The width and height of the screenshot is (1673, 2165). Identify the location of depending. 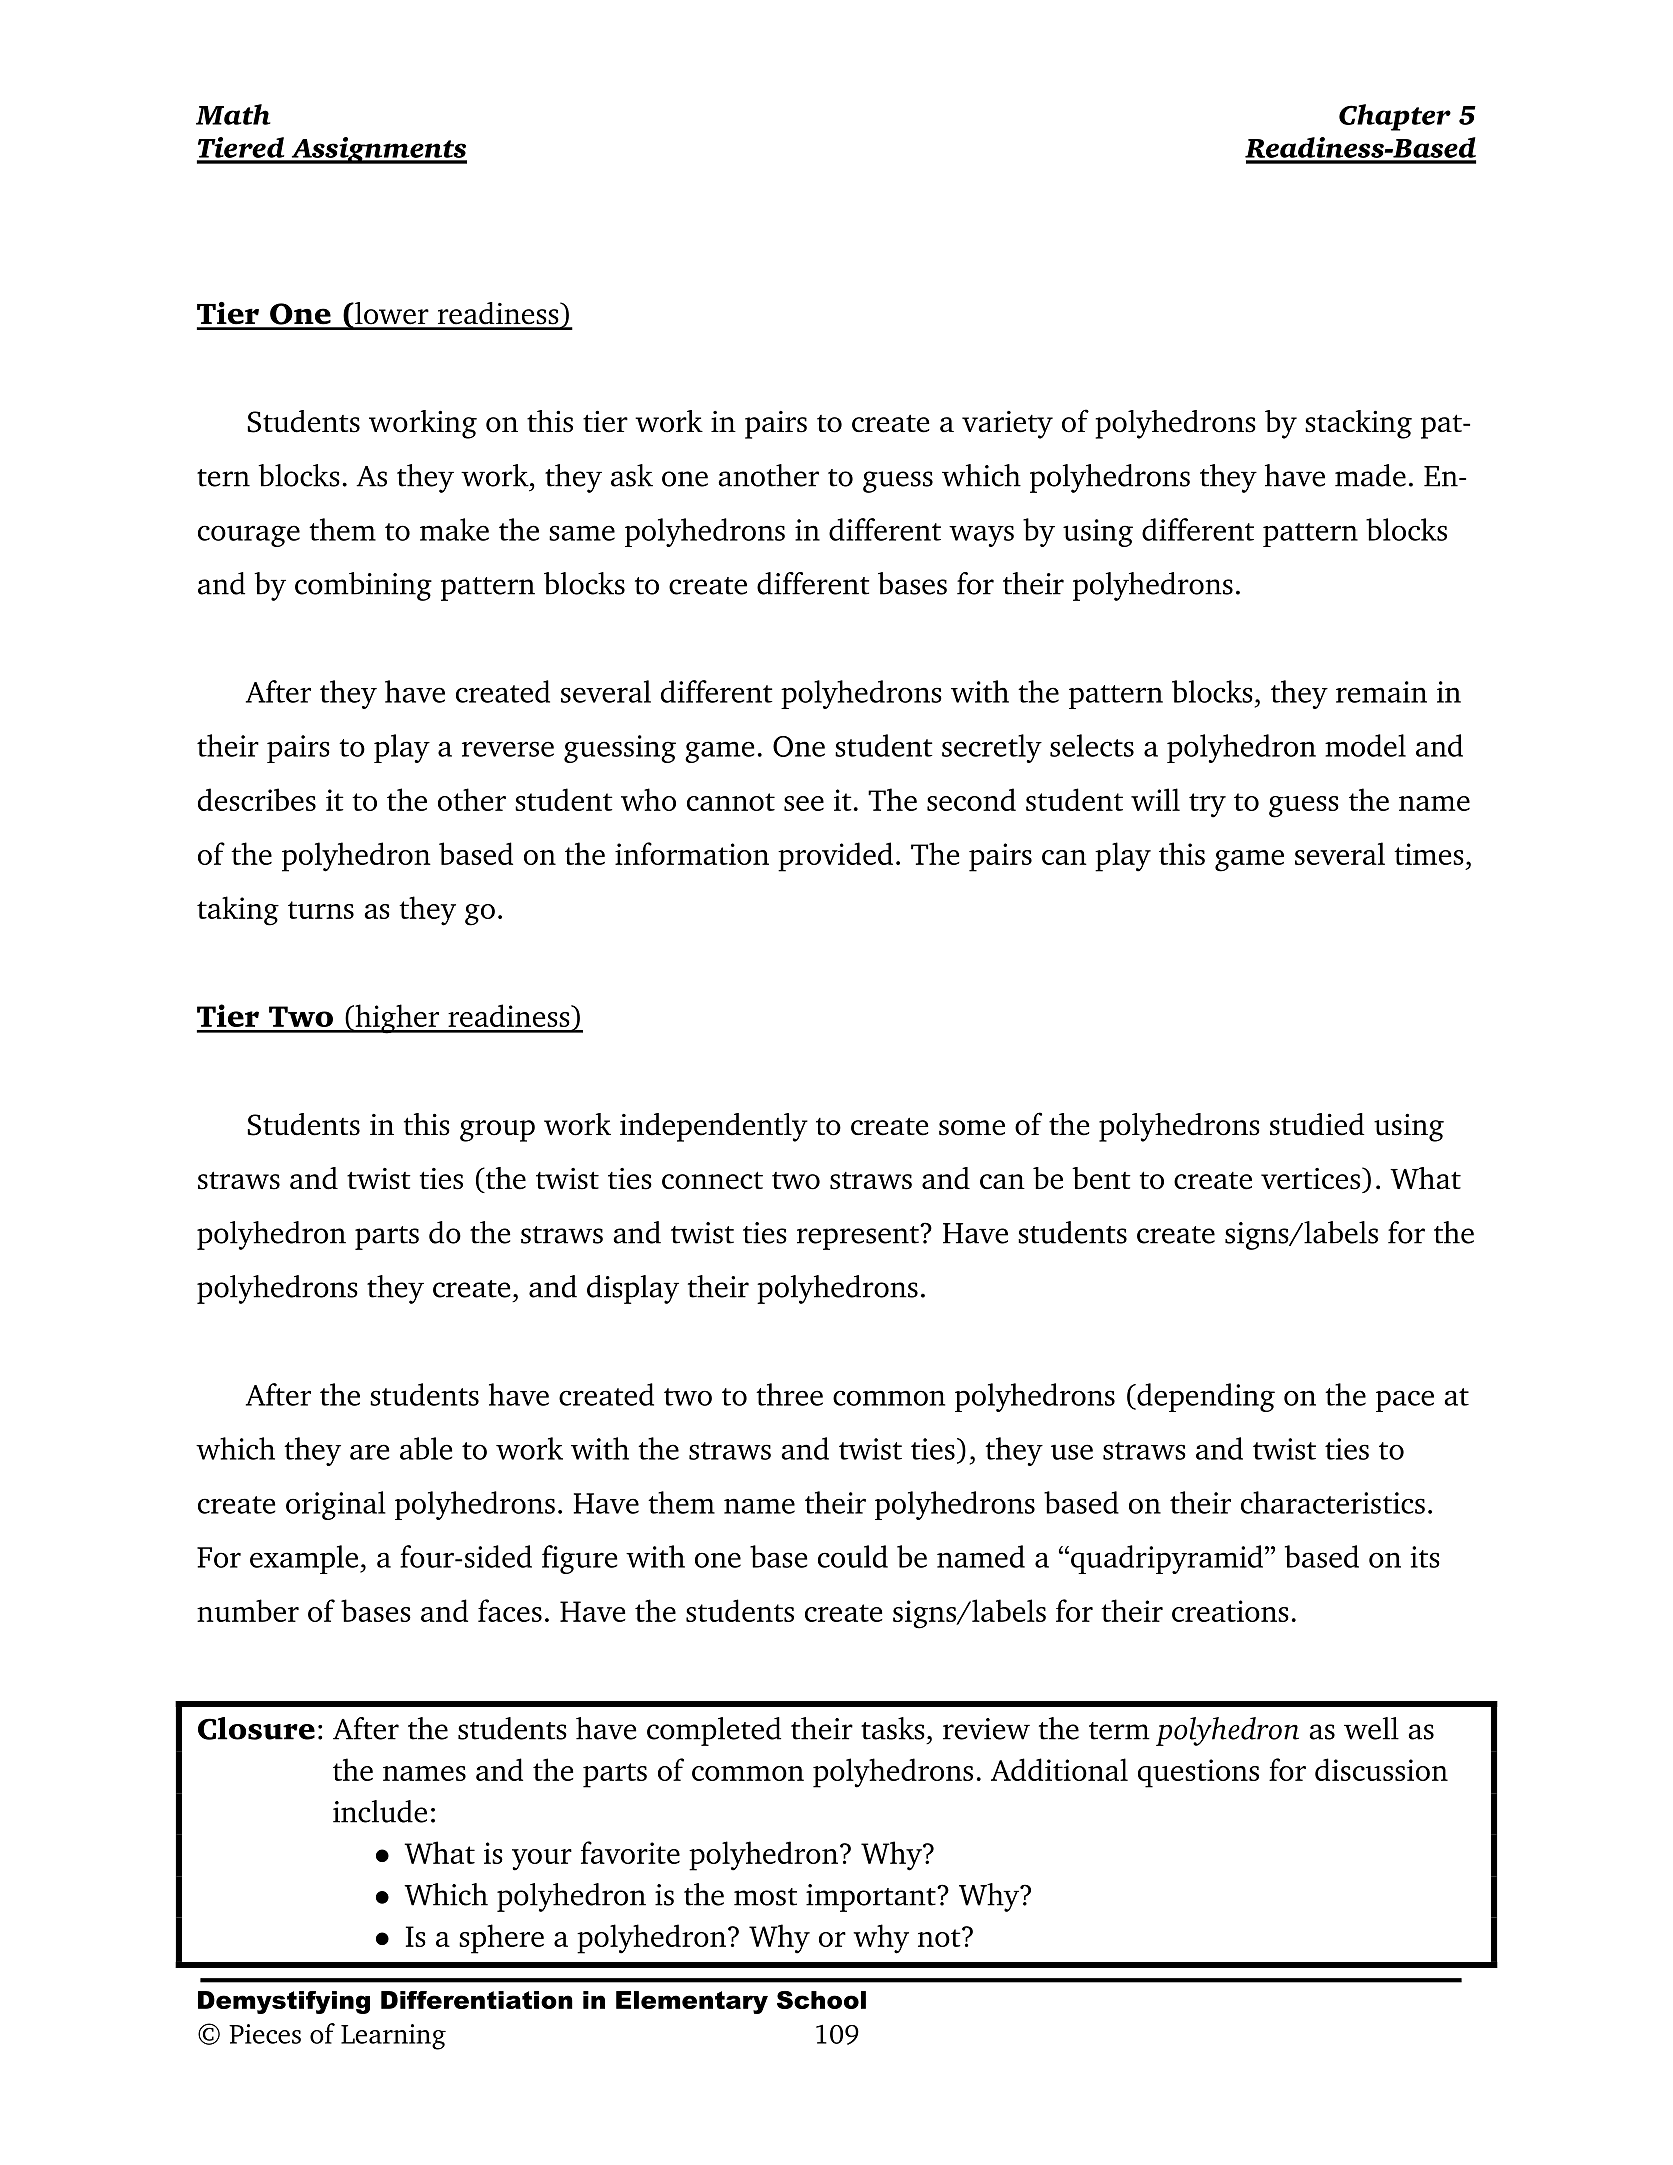
(1205, 1397).
